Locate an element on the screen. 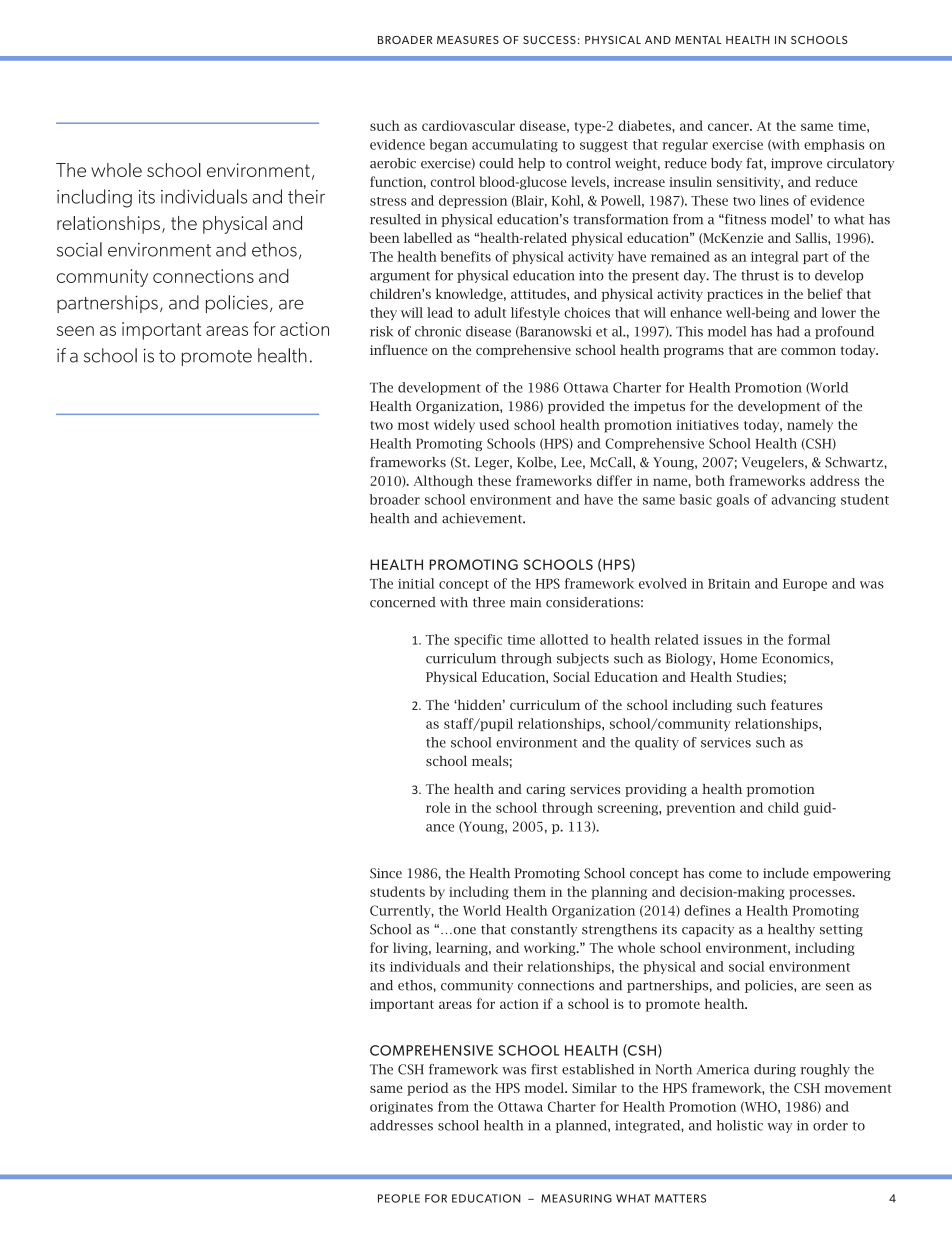  providing is located at coordinates (656, 790).
